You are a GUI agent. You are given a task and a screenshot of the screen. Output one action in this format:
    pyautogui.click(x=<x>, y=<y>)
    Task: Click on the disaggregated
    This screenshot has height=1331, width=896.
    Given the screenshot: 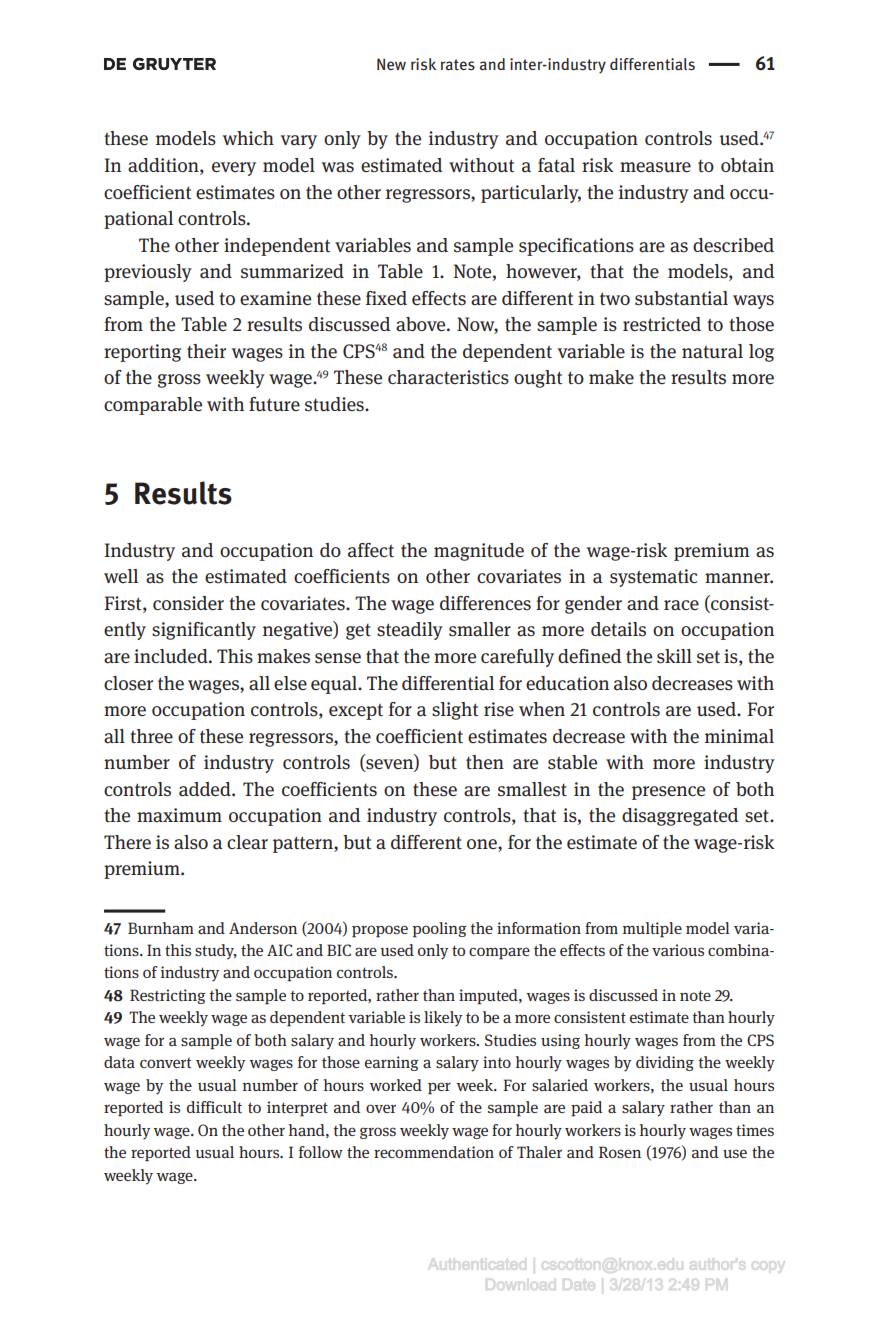 What is the action you would take?
    pyautogui.click(x=680, y=817)
